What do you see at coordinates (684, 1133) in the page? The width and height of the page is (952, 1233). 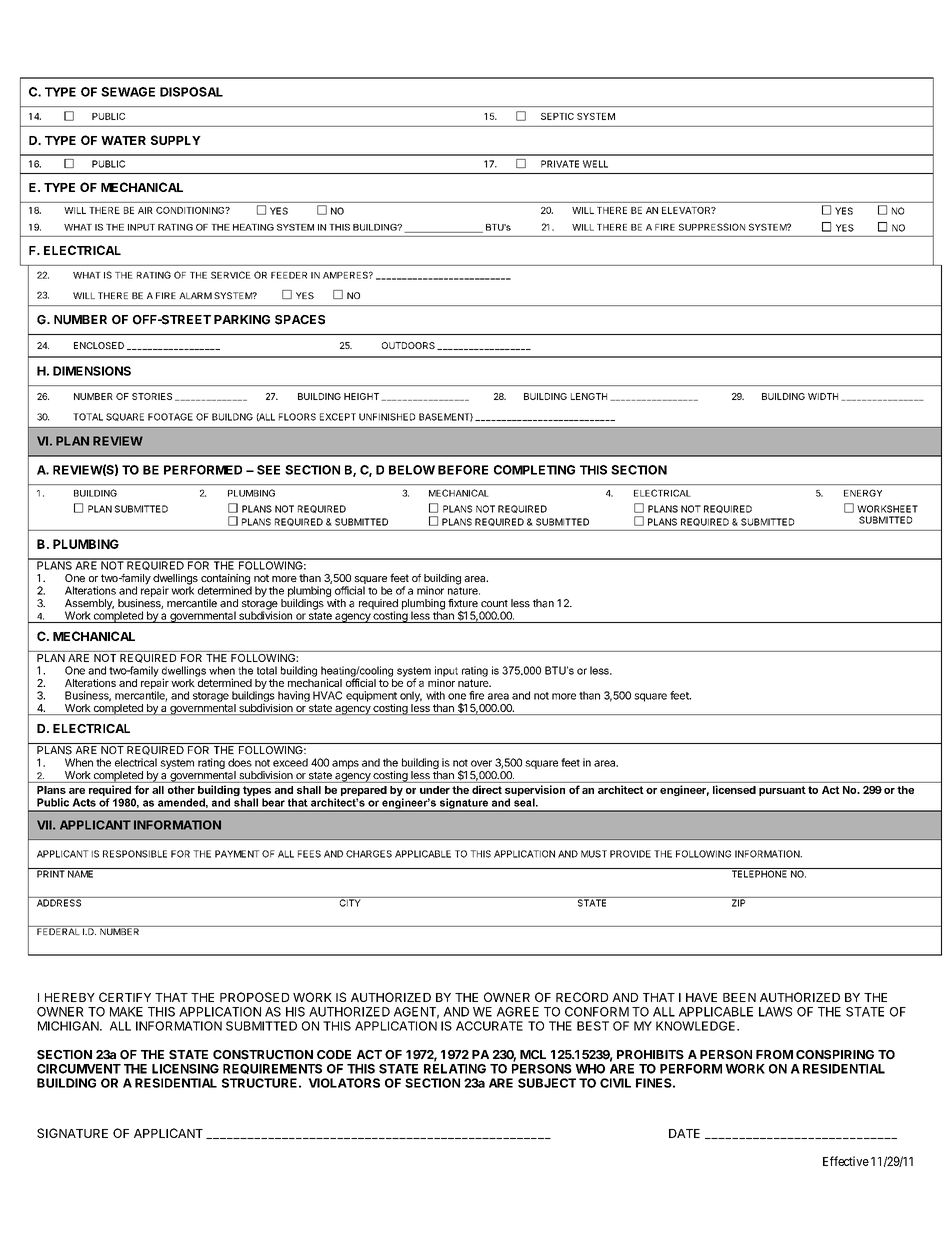 I see `DATE` at bounding box center [684, 1133].
